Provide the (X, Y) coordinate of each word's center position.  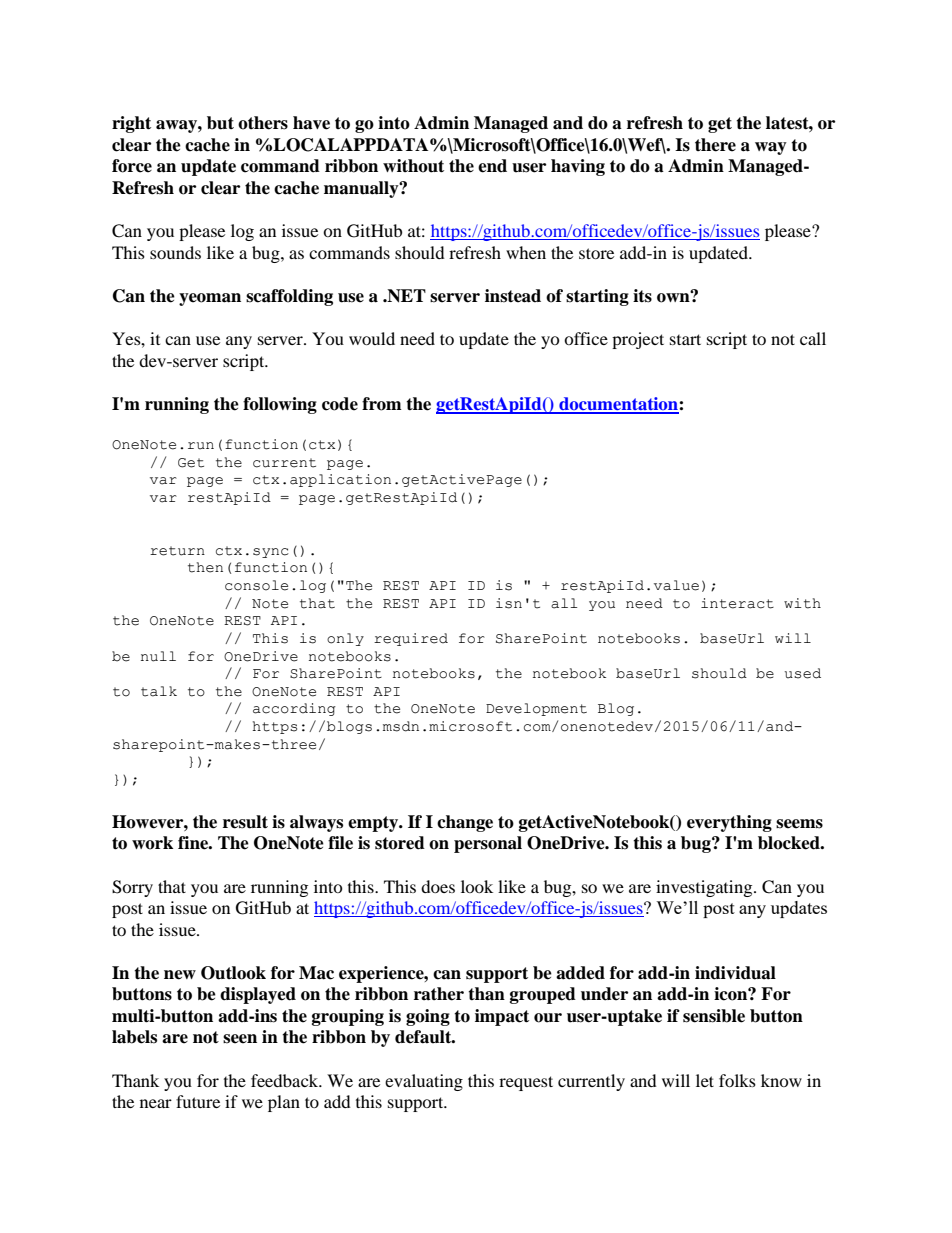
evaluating (424, 1082)
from (382, 404)
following (280, 405)
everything (729, 823)
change (465, 823)
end (492, 166)
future (198, 1101)
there (715, 145)
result (245, 822)
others (263, 123)
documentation (618, 405)
